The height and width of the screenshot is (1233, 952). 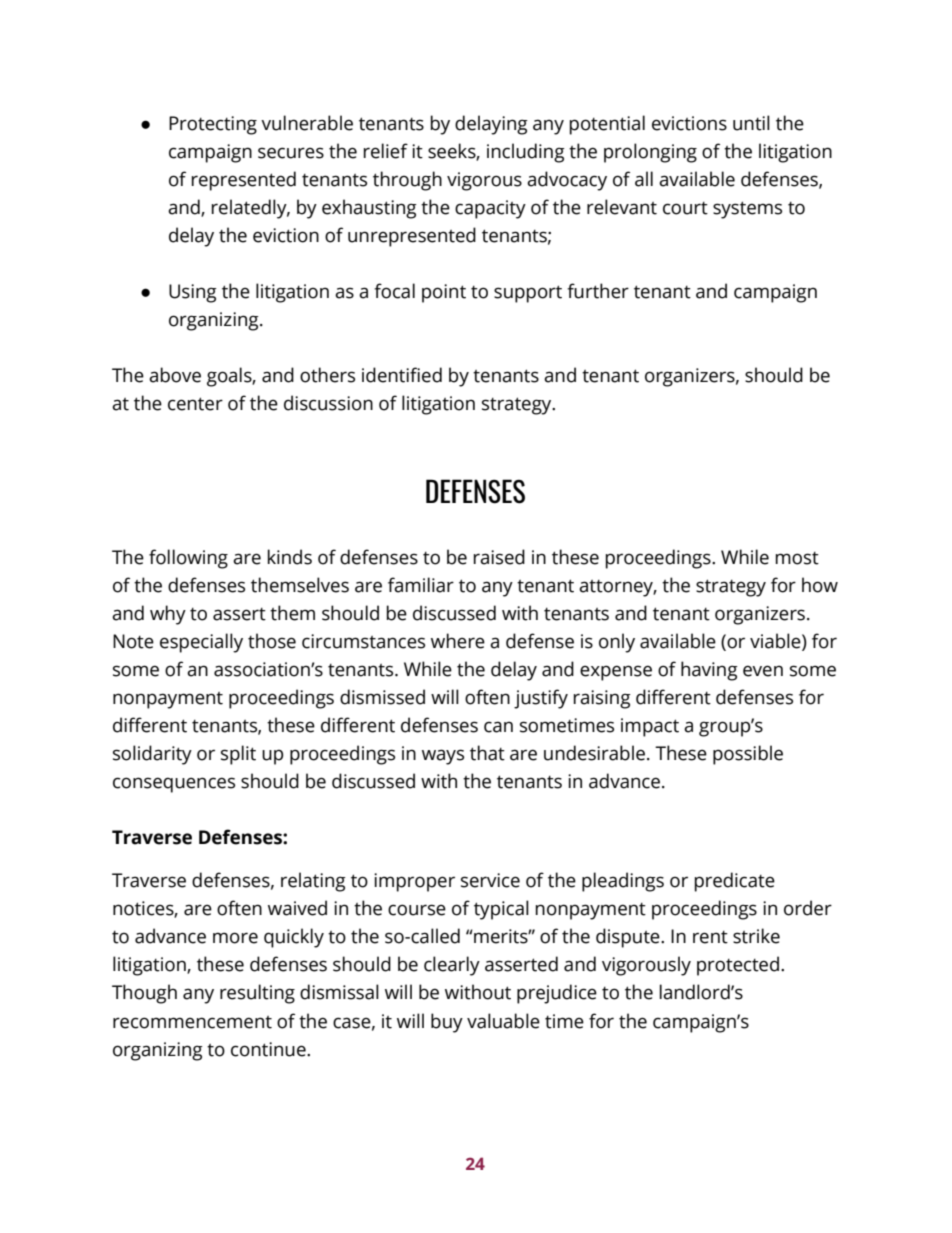 What do you see at coordinates (402, 375) in the screenshot?
I see `identified` at bounding box center [402, 375].
